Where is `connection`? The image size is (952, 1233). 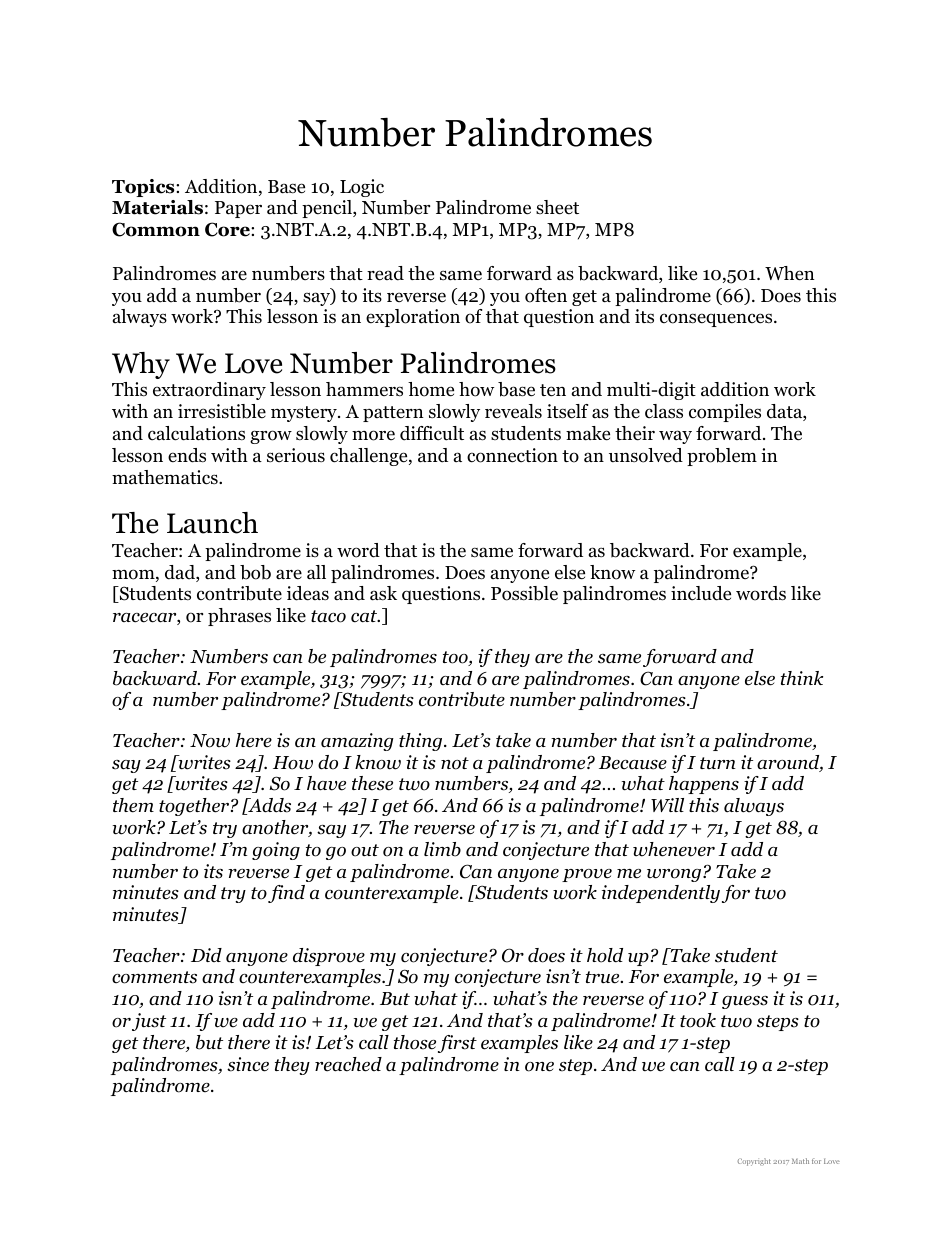
connection is located at coordinates (512, 455).
